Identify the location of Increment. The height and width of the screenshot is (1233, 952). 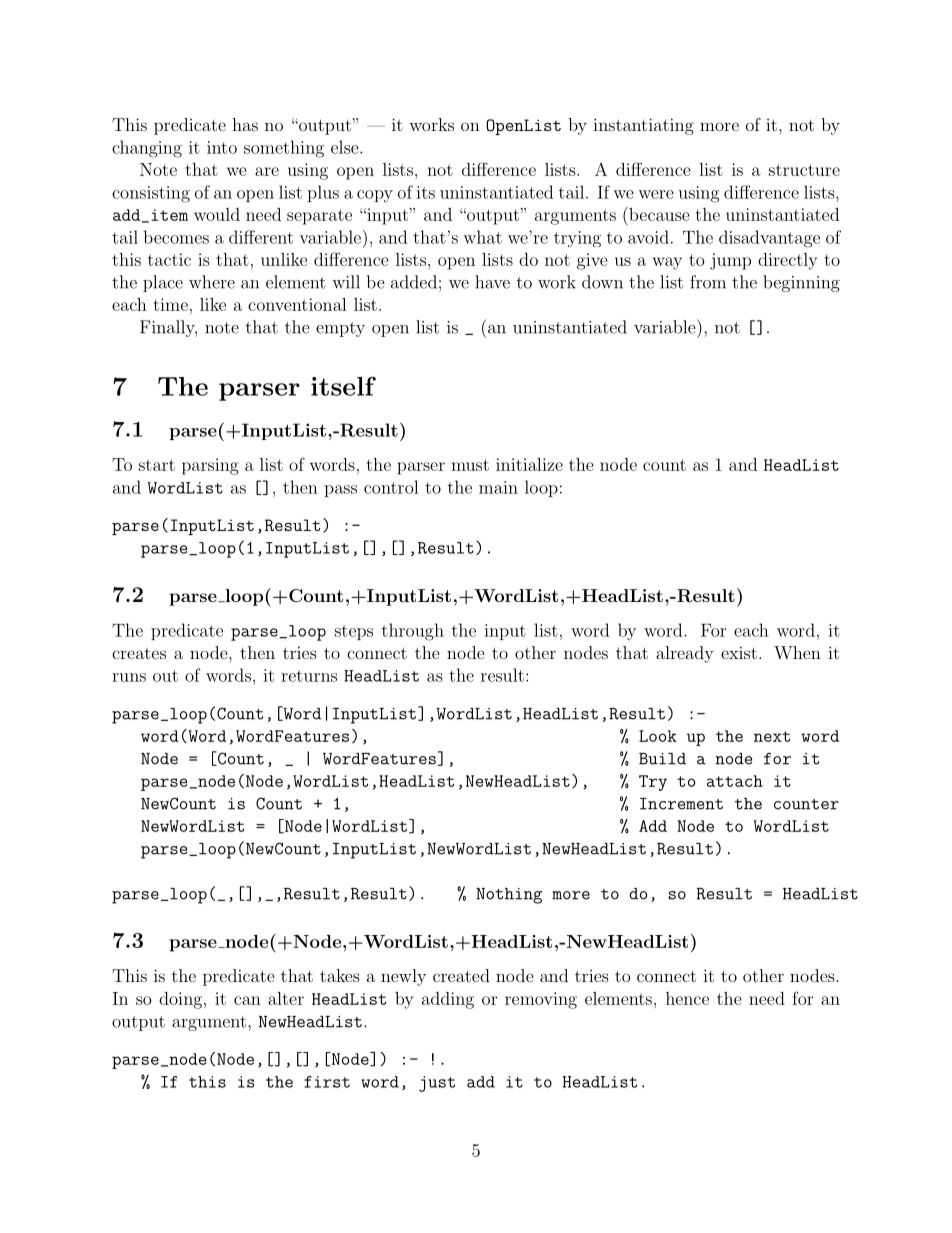
(681, 804).
